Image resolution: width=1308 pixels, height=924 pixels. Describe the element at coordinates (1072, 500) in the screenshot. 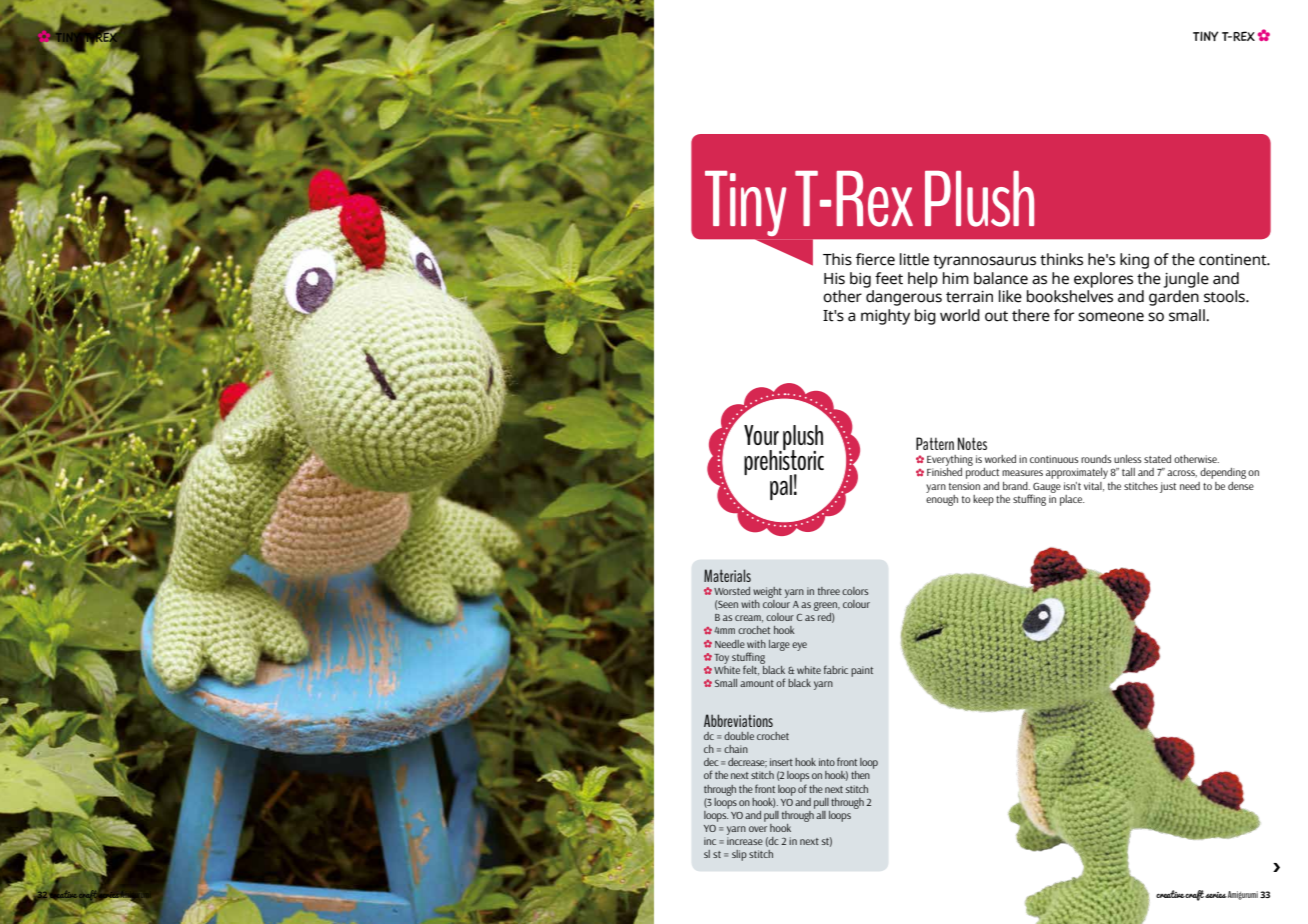

I see `place` at that location.
